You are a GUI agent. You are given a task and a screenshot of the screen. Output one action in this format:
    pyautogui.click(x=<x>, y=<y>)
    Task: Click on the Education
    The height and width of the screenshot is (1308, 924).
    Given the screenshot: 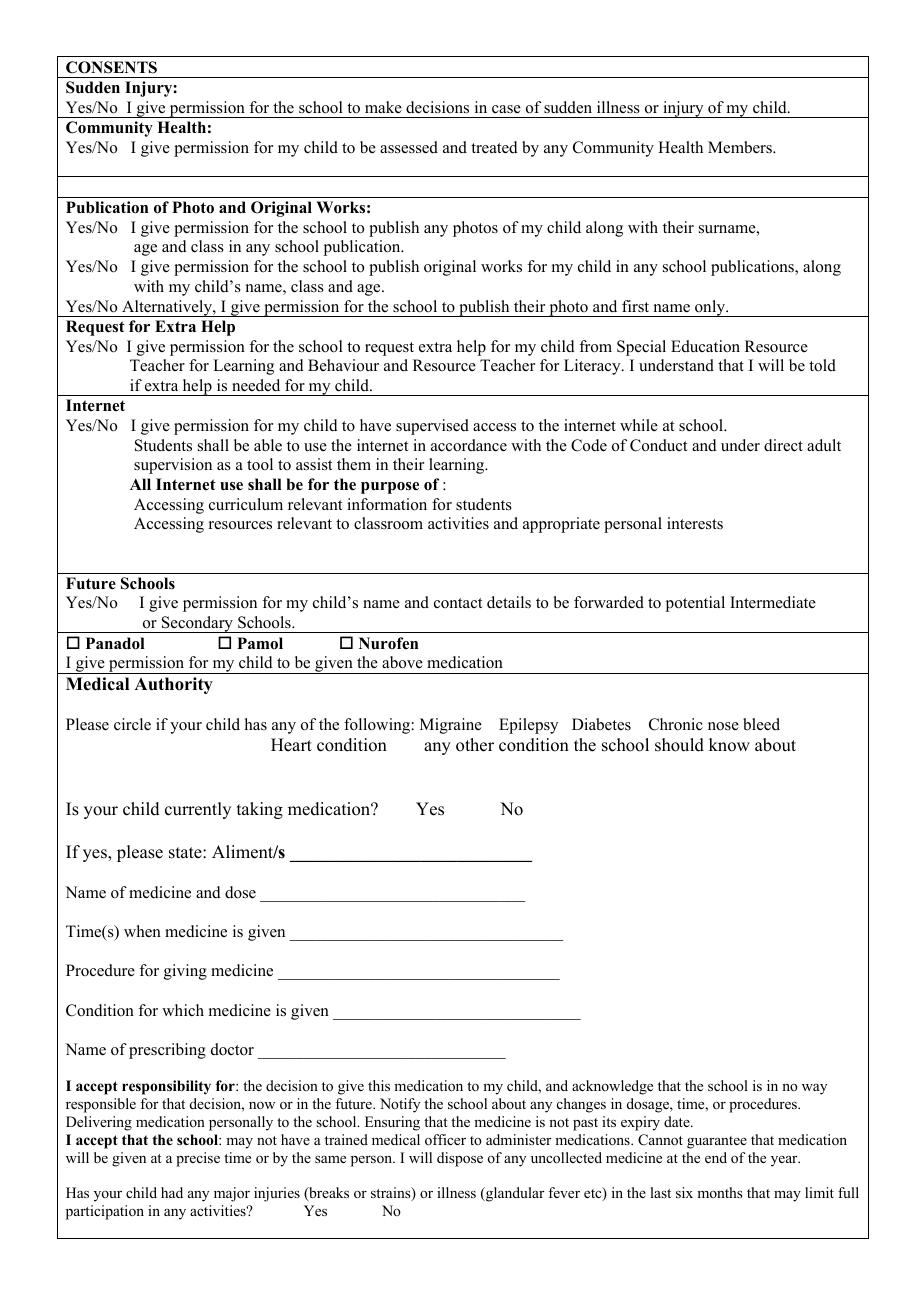 What is the action you would take?
    pyautogui.click(x=705, y=346)
